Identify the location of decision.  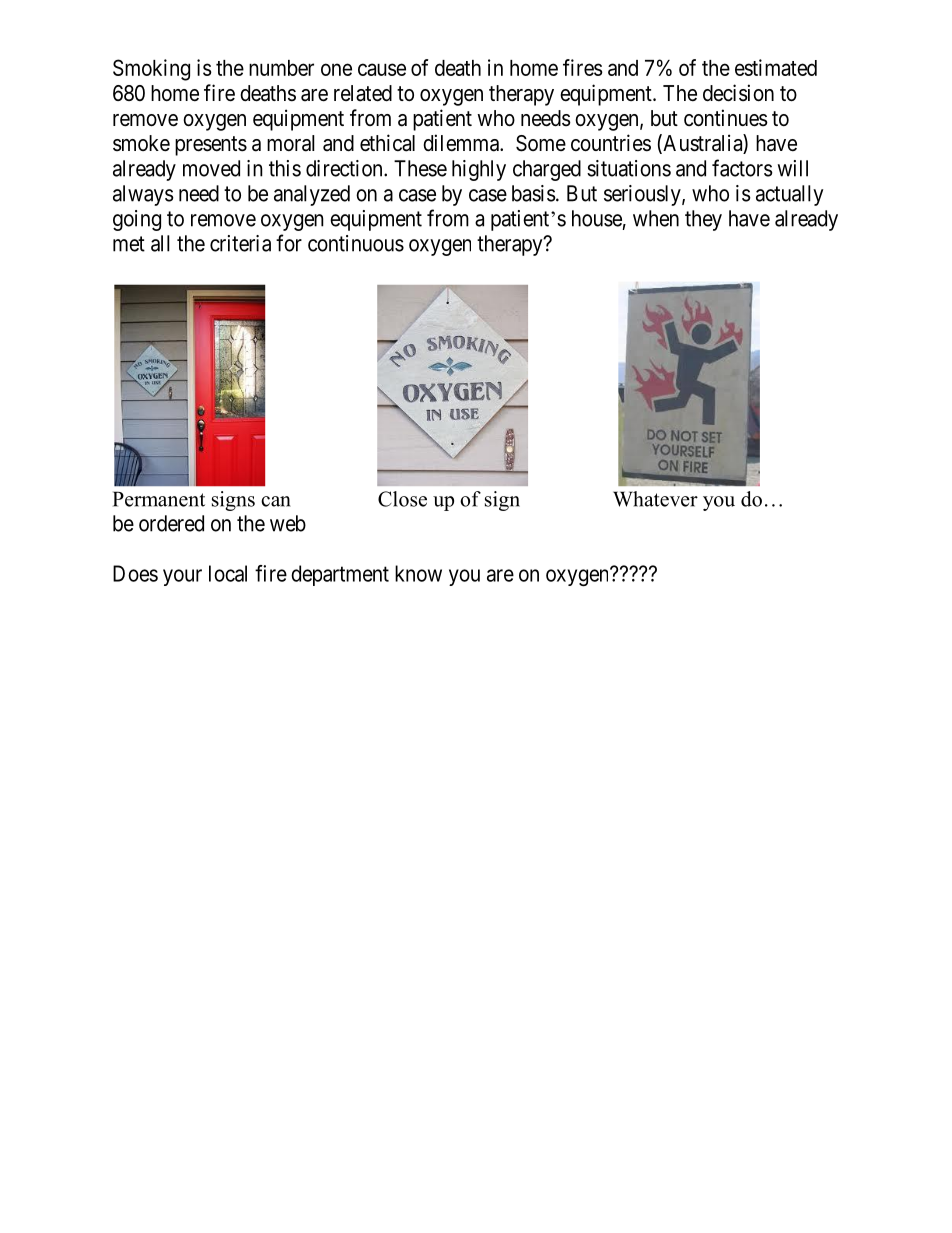
(738, 93).
